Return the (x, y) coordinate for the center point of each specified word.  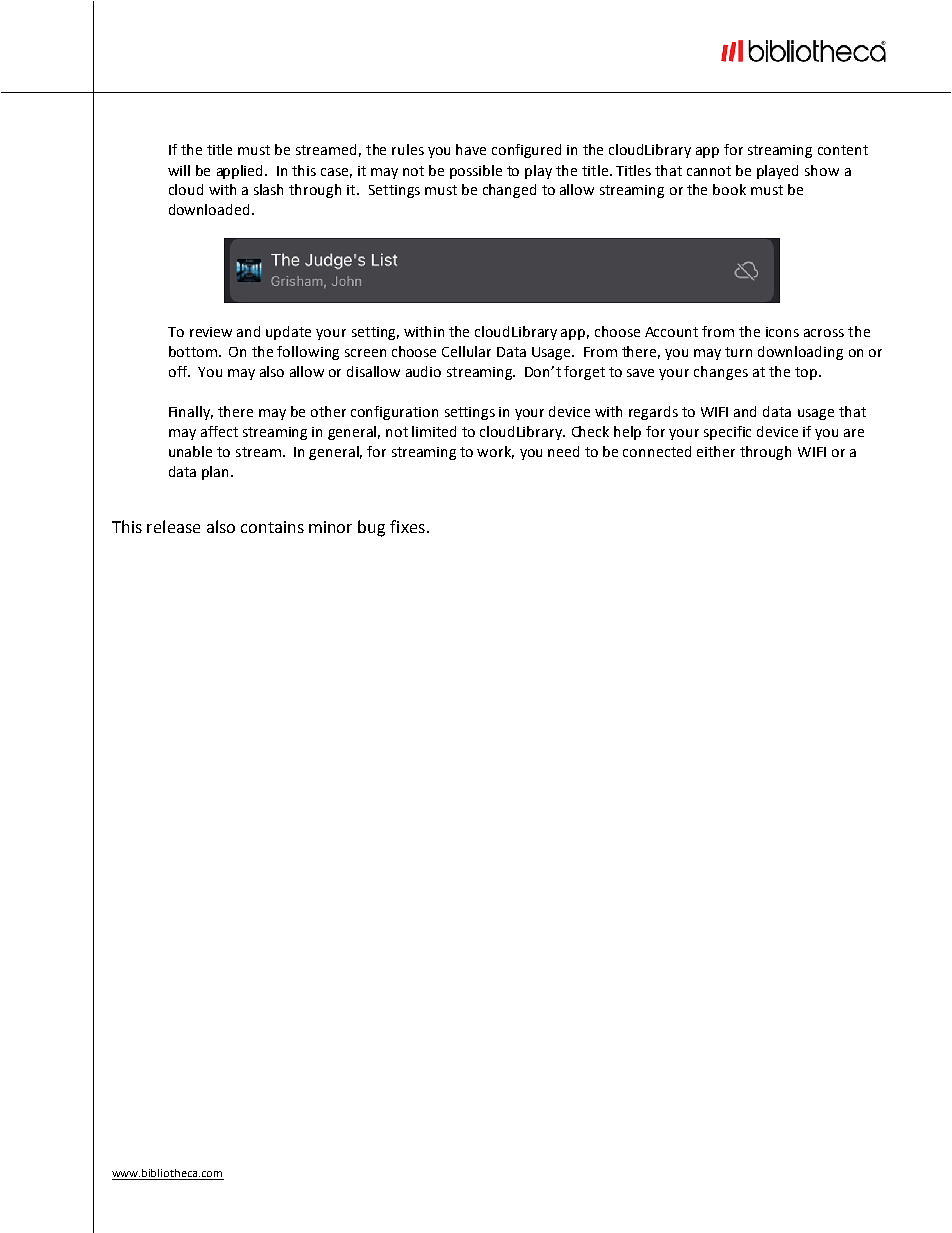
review (211, 332)
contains (272, 527)
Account (671, 332)
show (822, 170)
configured (526, 151)
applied (241, 172)
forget (584, 373)
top (806, 373)
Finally (191, 413)
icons (782, 332)
